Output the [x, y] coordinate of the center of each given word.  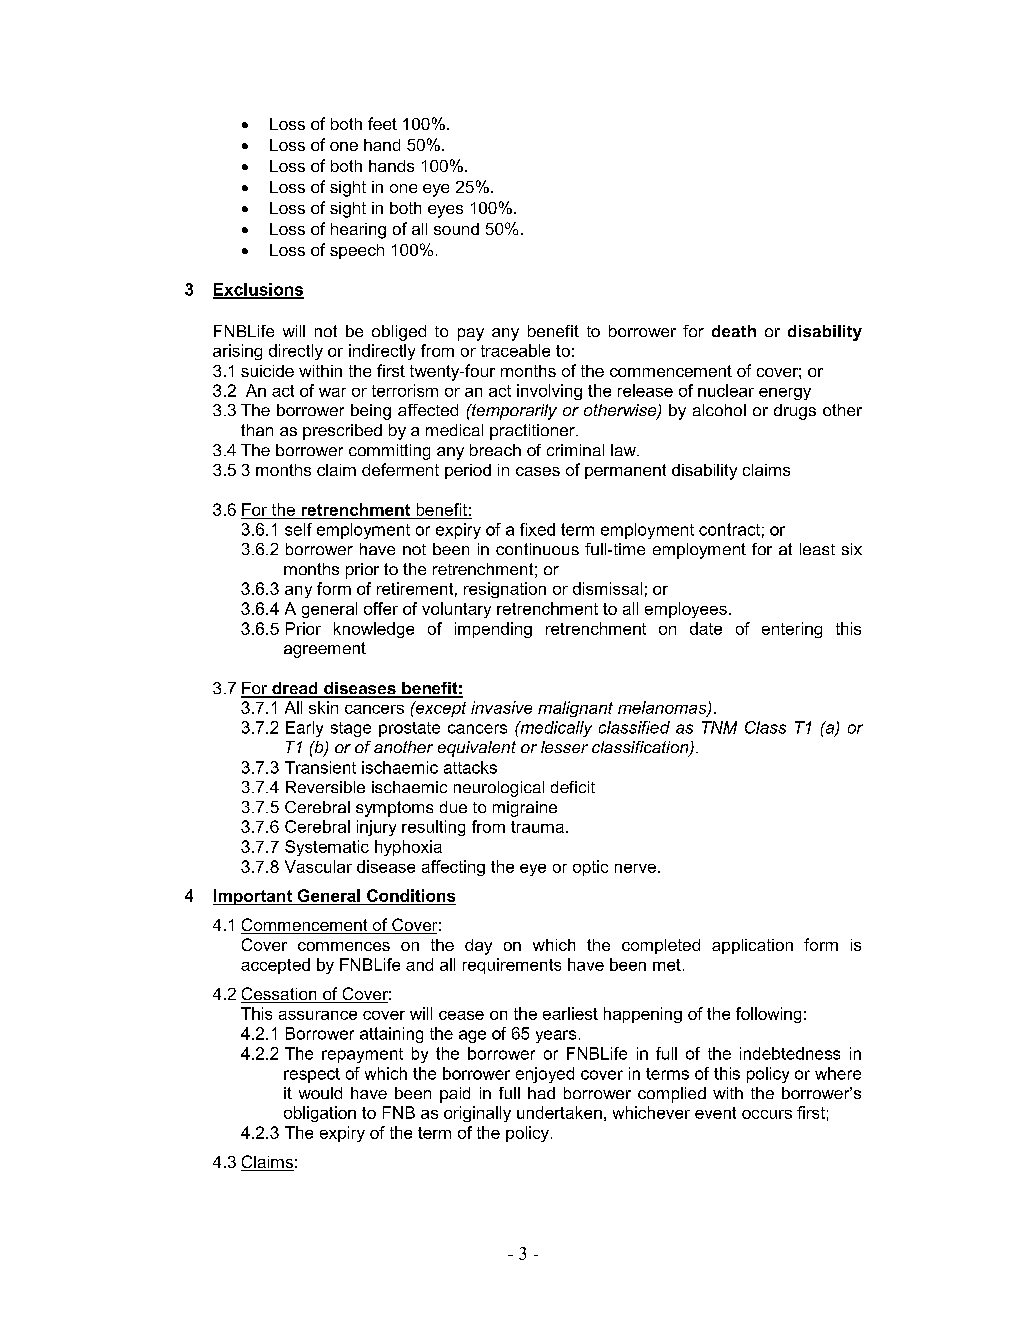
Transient [320, 767]
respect [312, 1075]
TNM [719, 727]
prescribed [342, 432]
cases [538, 471]
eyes [445, 211]
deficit [573, 787]
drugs [795, 412]
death [734, 331]
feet [382, 123]
